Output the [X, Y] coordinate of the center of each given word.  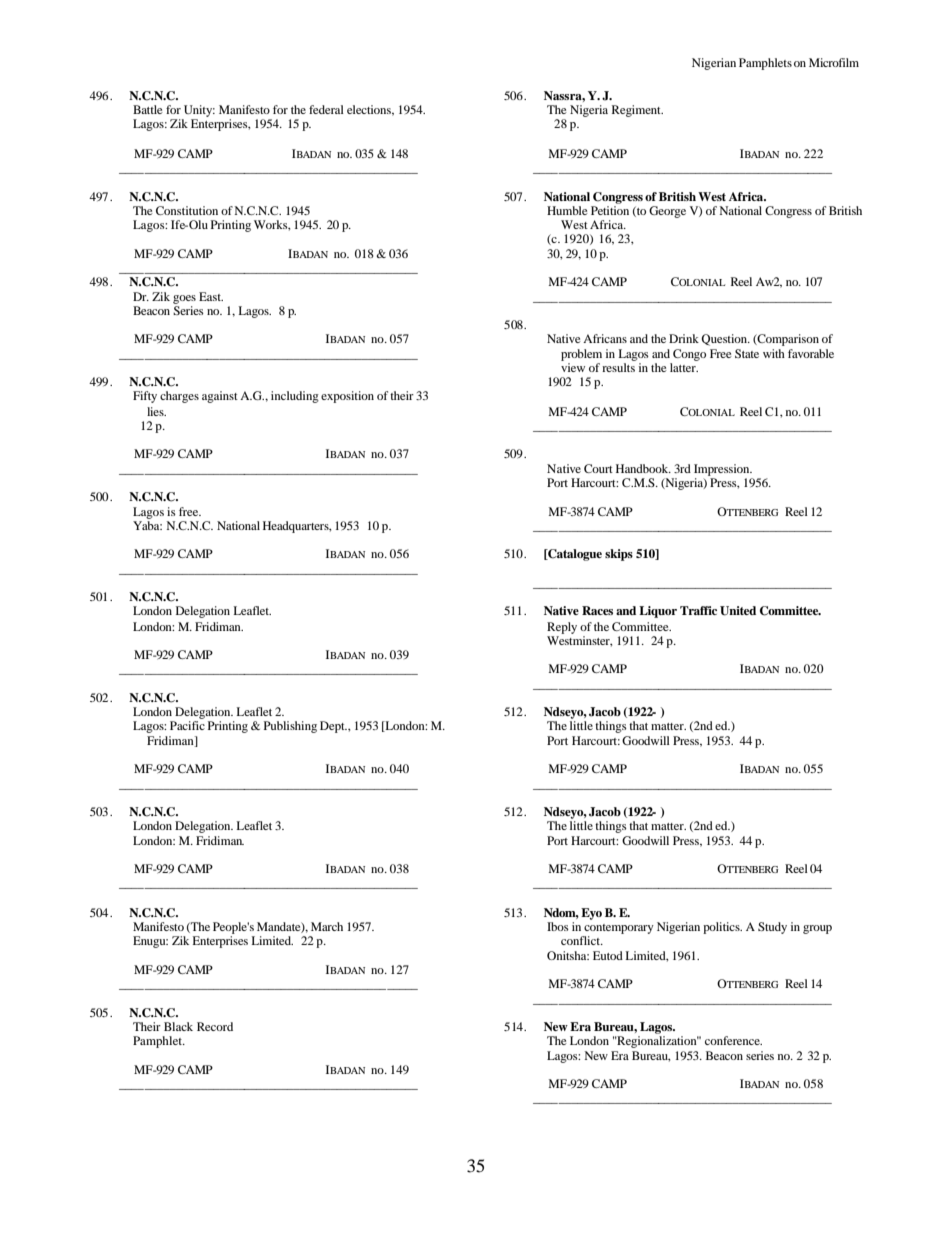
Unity [198, 112]
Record [215, 1026]
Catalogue [574, 555]
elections [370, 110]
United [738, 611]
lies [156, 411]
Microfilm [834, 62]
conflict [582, 940]
